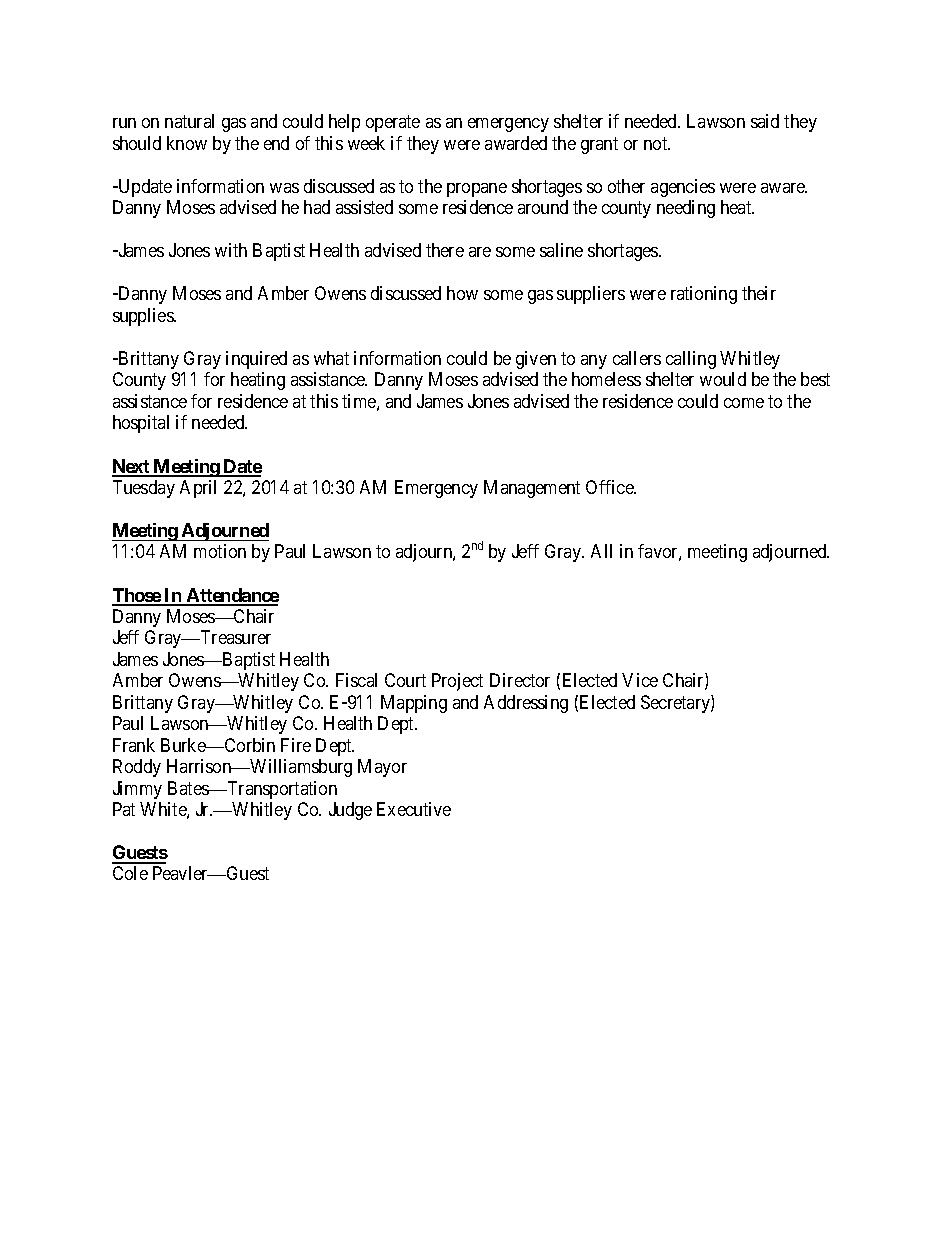 The image size is (952, 1233). Describe the element at coordinates (141, 424) in the document. I see `hospital` at that location.
